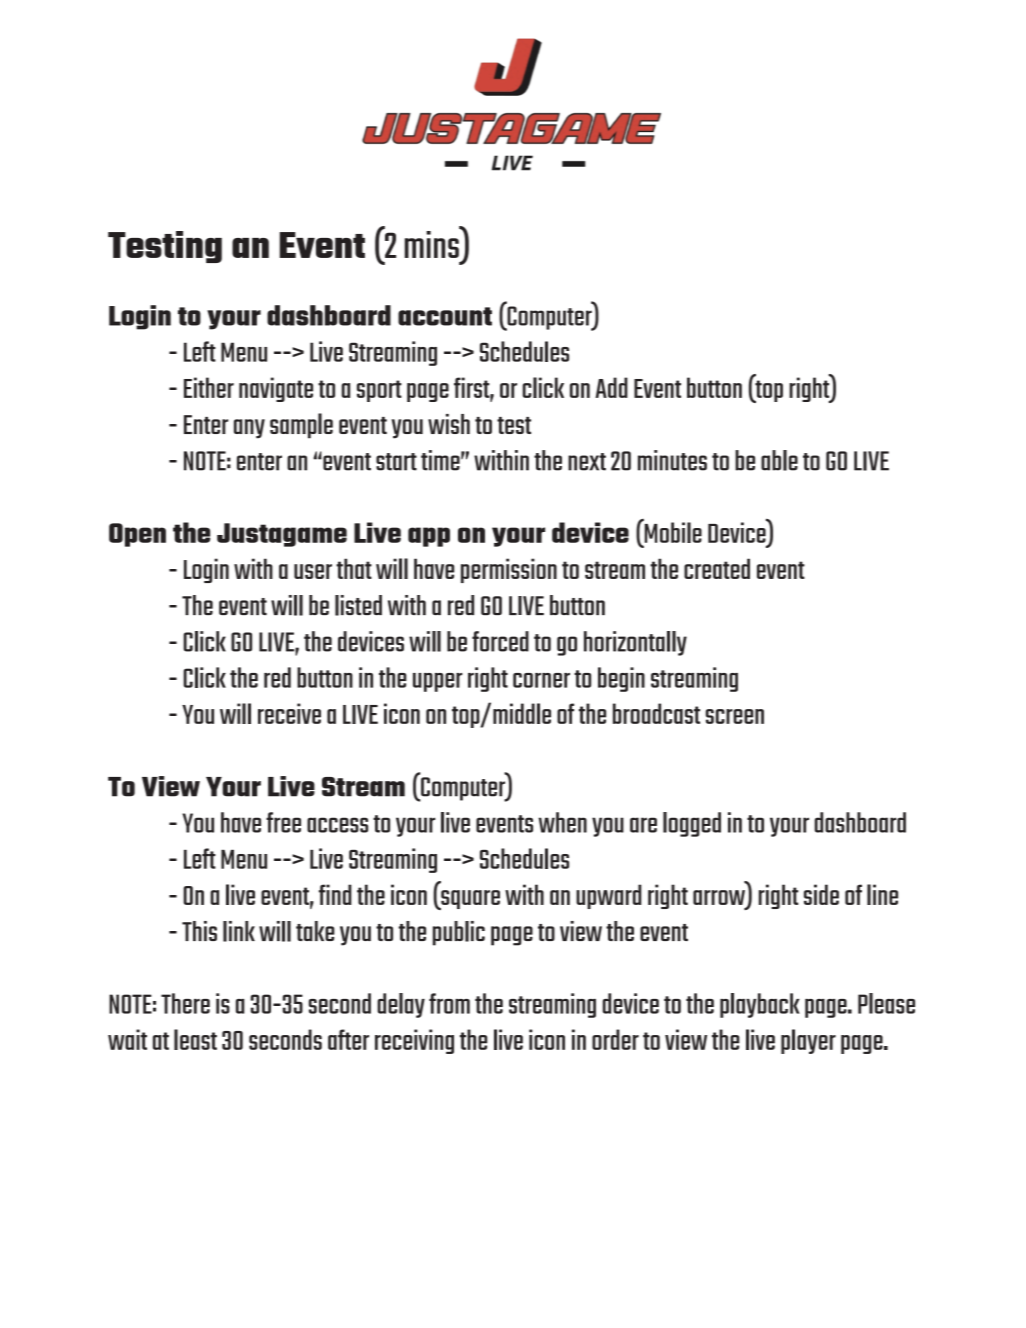 This image has width=1026, height=1328. I want to click on logged, so click(692, 824).
